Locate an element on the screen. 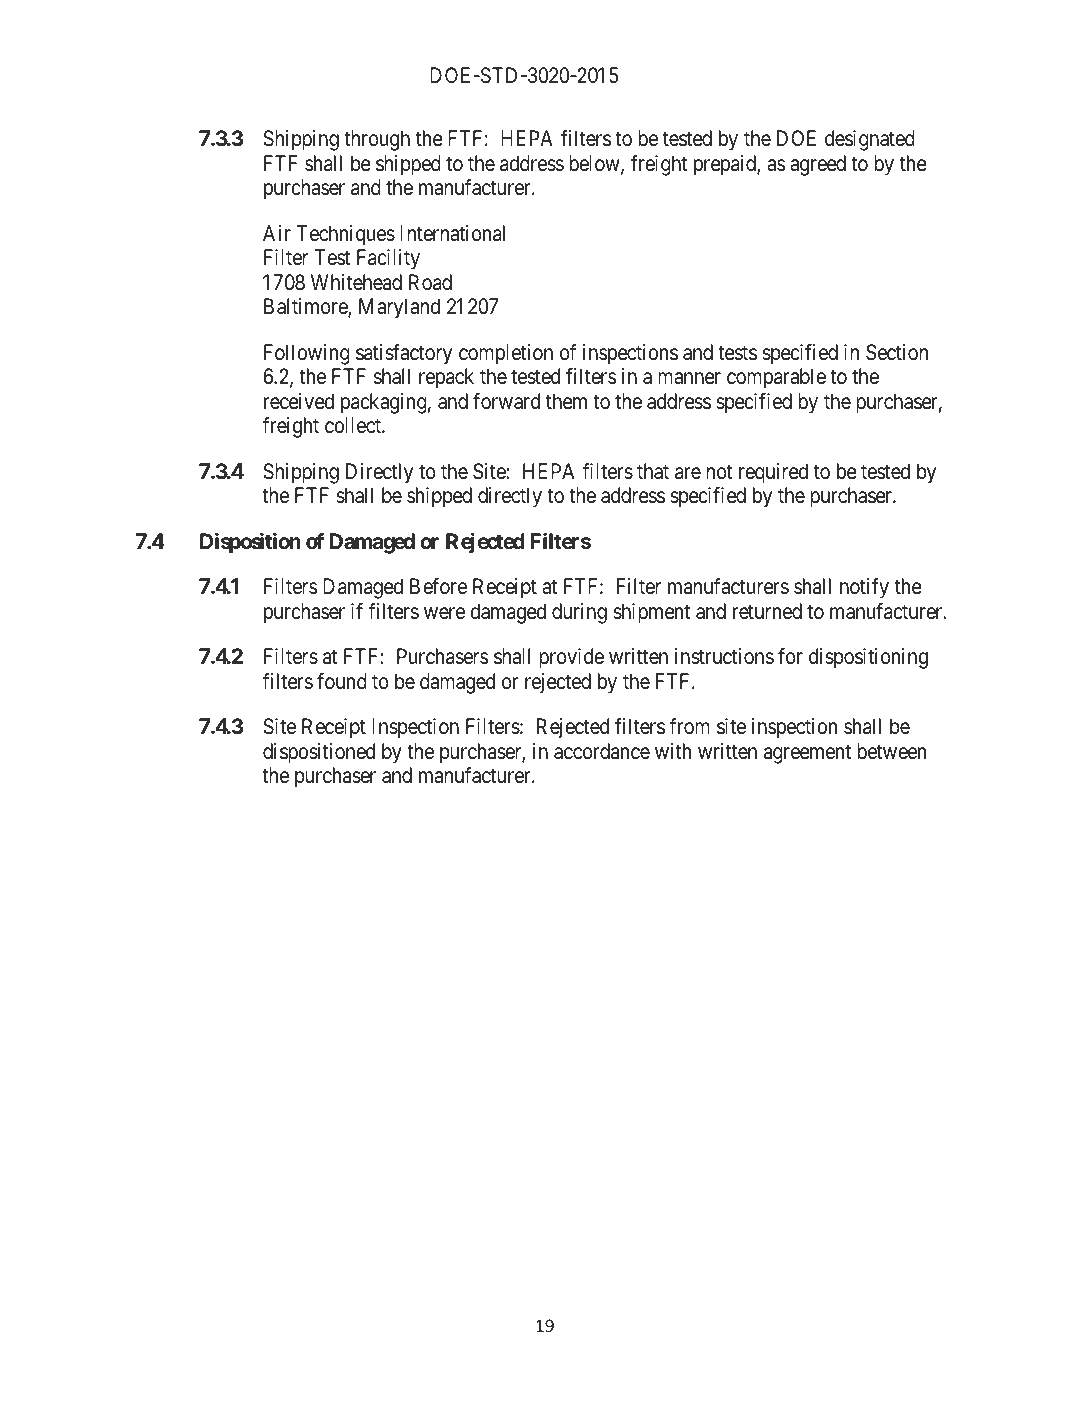  agreed is located at coordinates (818, 165).
